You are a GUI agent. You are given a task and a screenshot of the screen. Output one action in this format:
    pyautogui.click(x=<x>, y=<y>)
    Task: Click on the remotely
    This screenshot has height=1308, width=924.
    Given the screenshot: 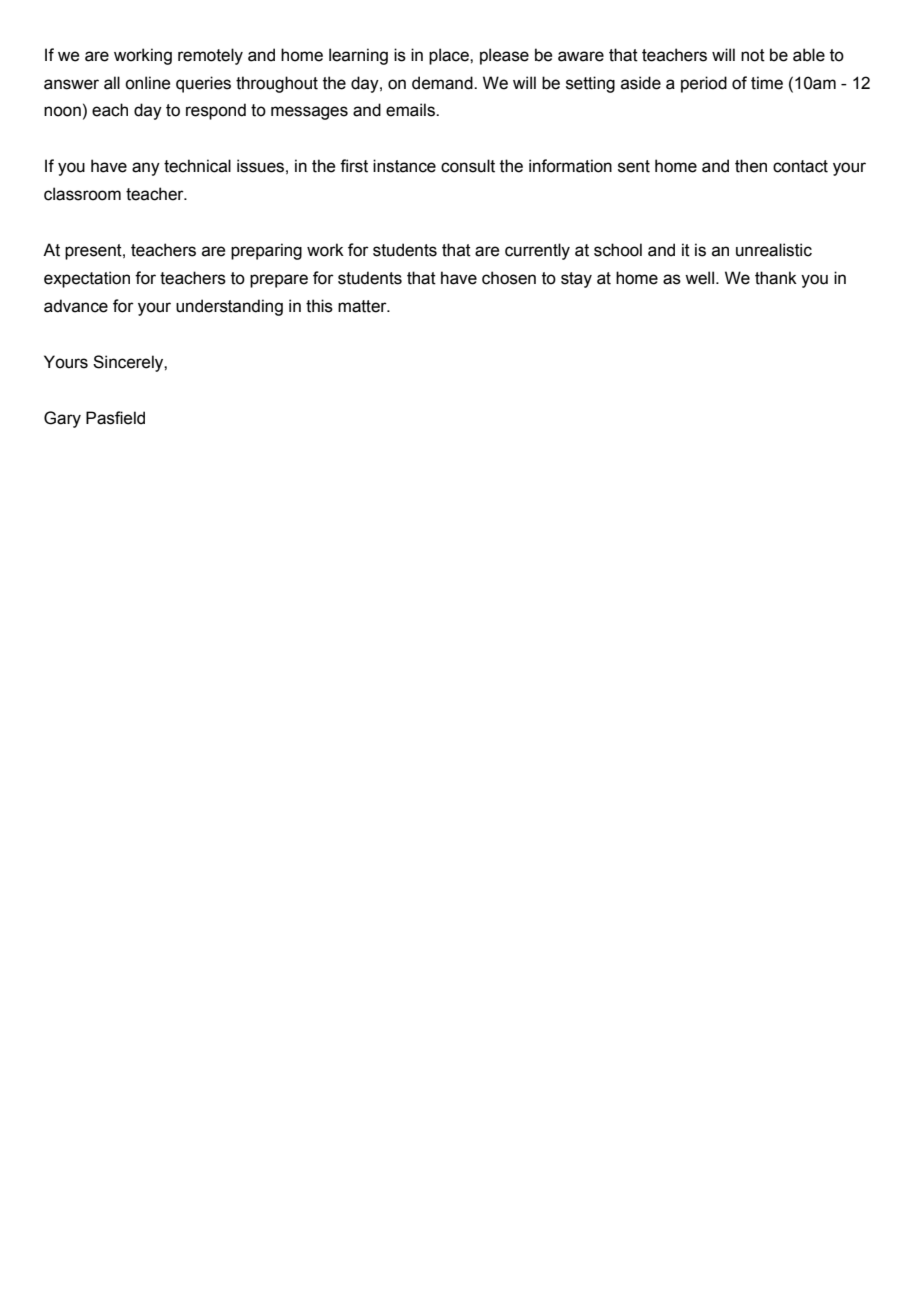 What is the action you would take?
    pyautogui.click(x=210, y=56)
